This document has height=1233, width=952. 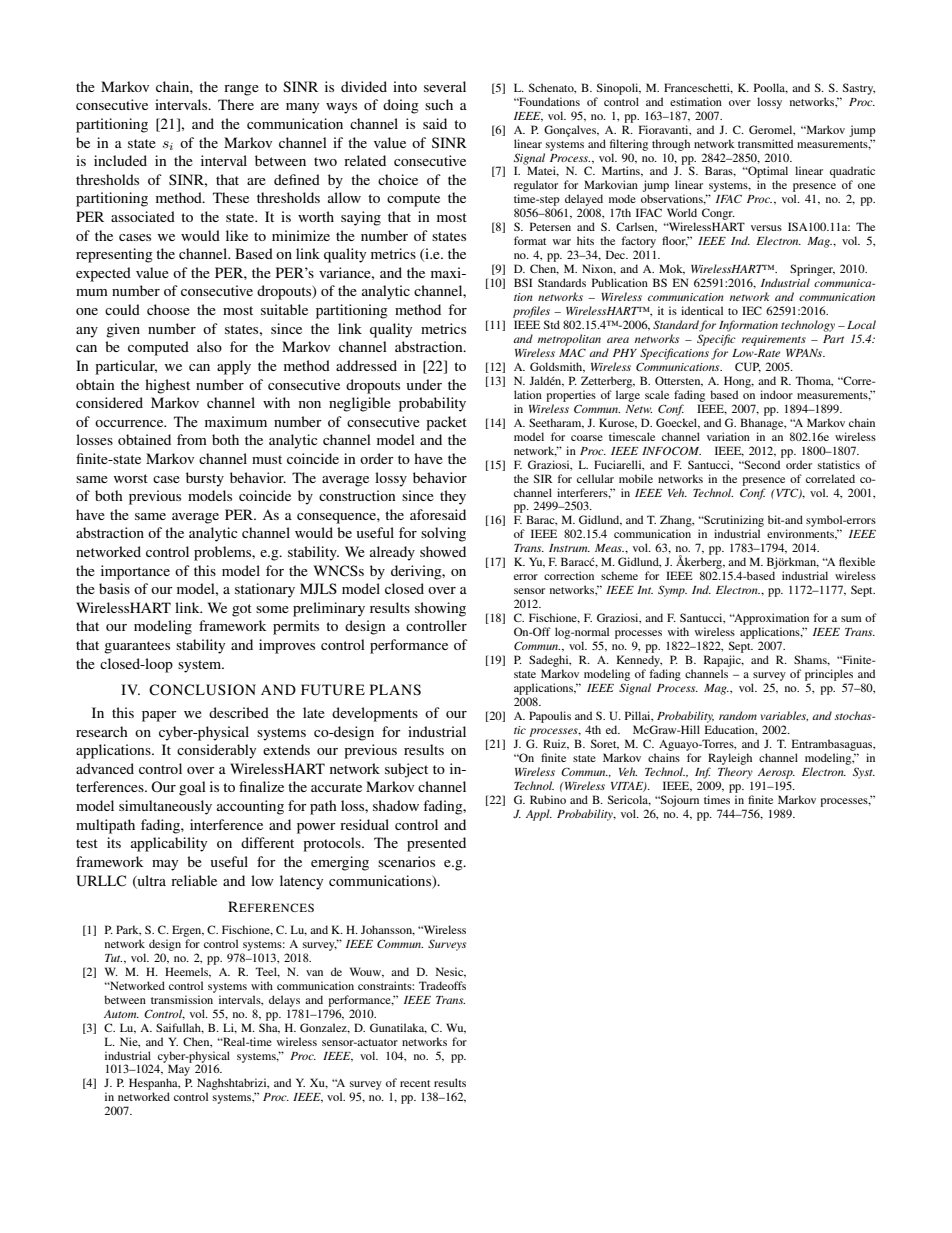 What do you see at coordinates (446, 423) in the document?
I see `packet` at bounding box center [446, 423].
